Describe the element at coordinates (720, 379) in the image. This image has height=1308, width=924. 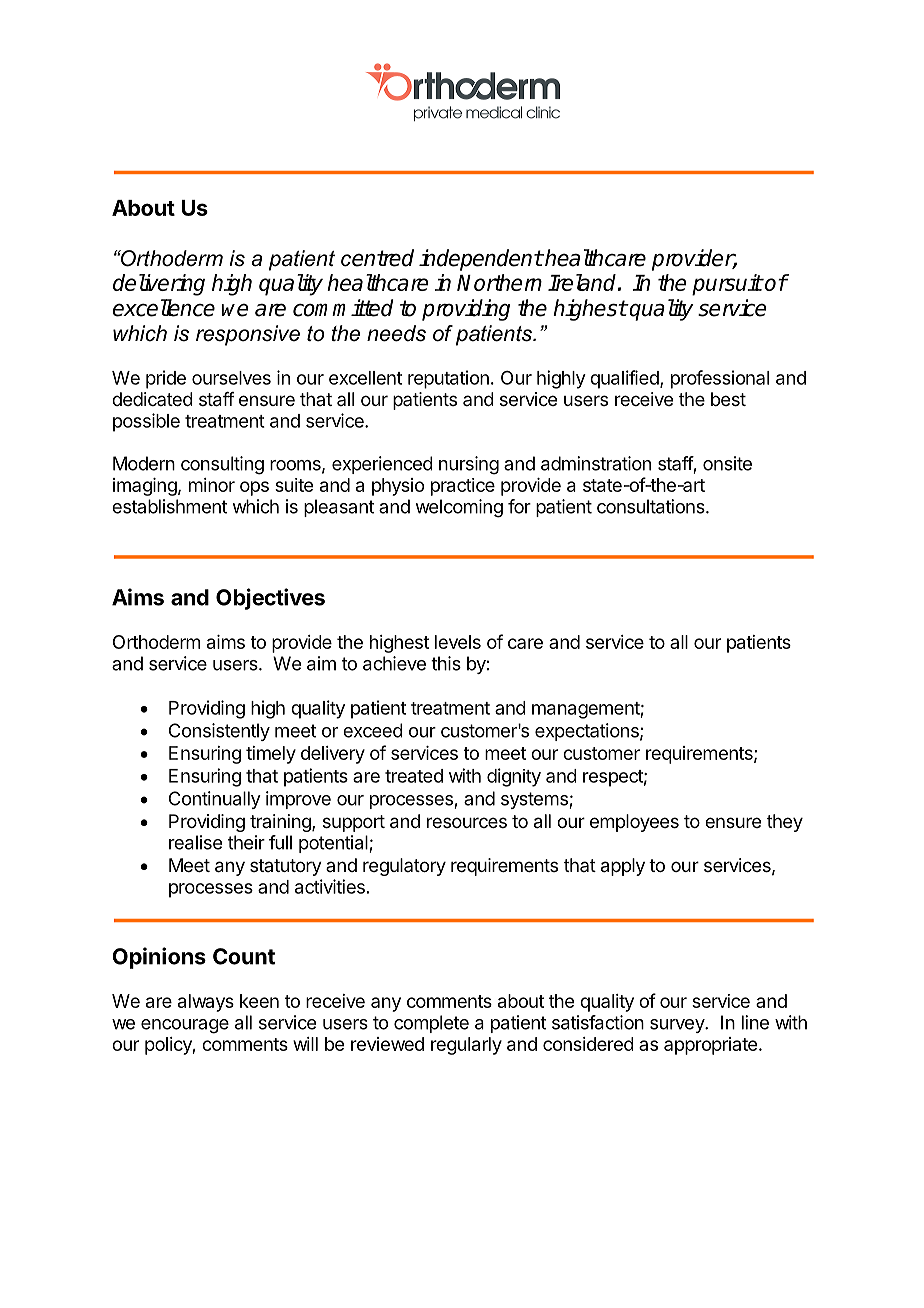
I see `professional` at that location.
